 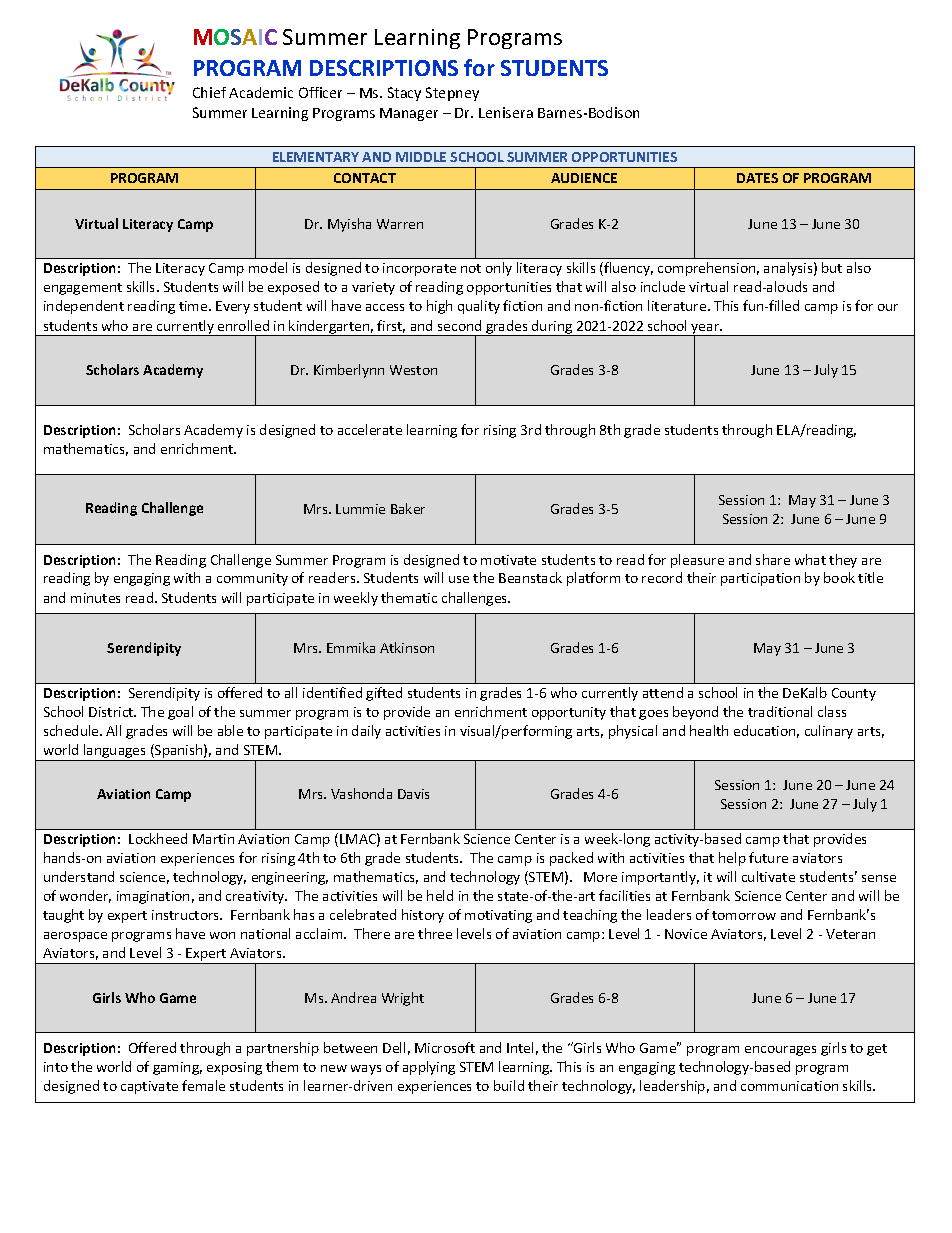 I want to click on captivate, so click(x=149, y=1087).
